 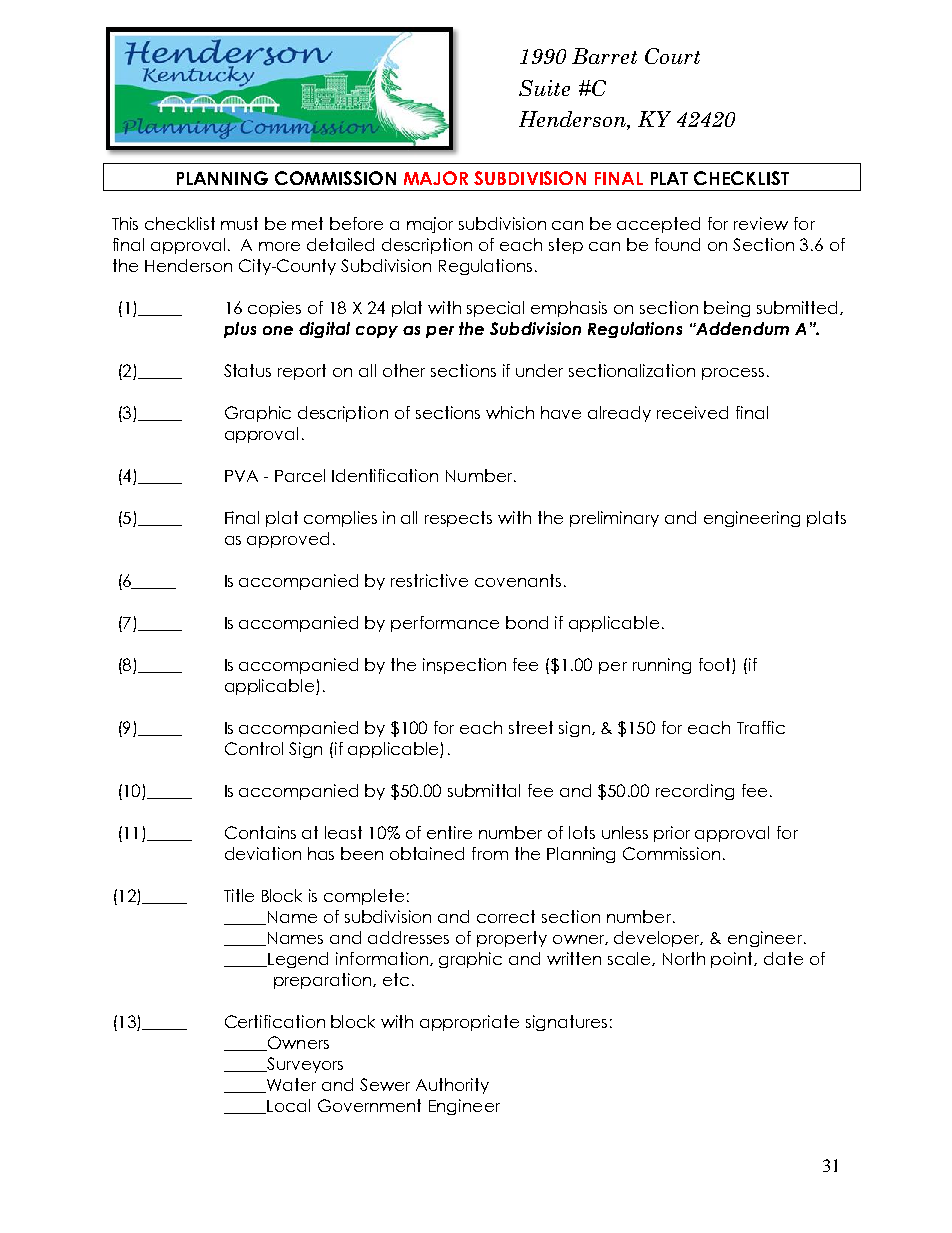 I want to click on running, so click(x=662, y=666).
